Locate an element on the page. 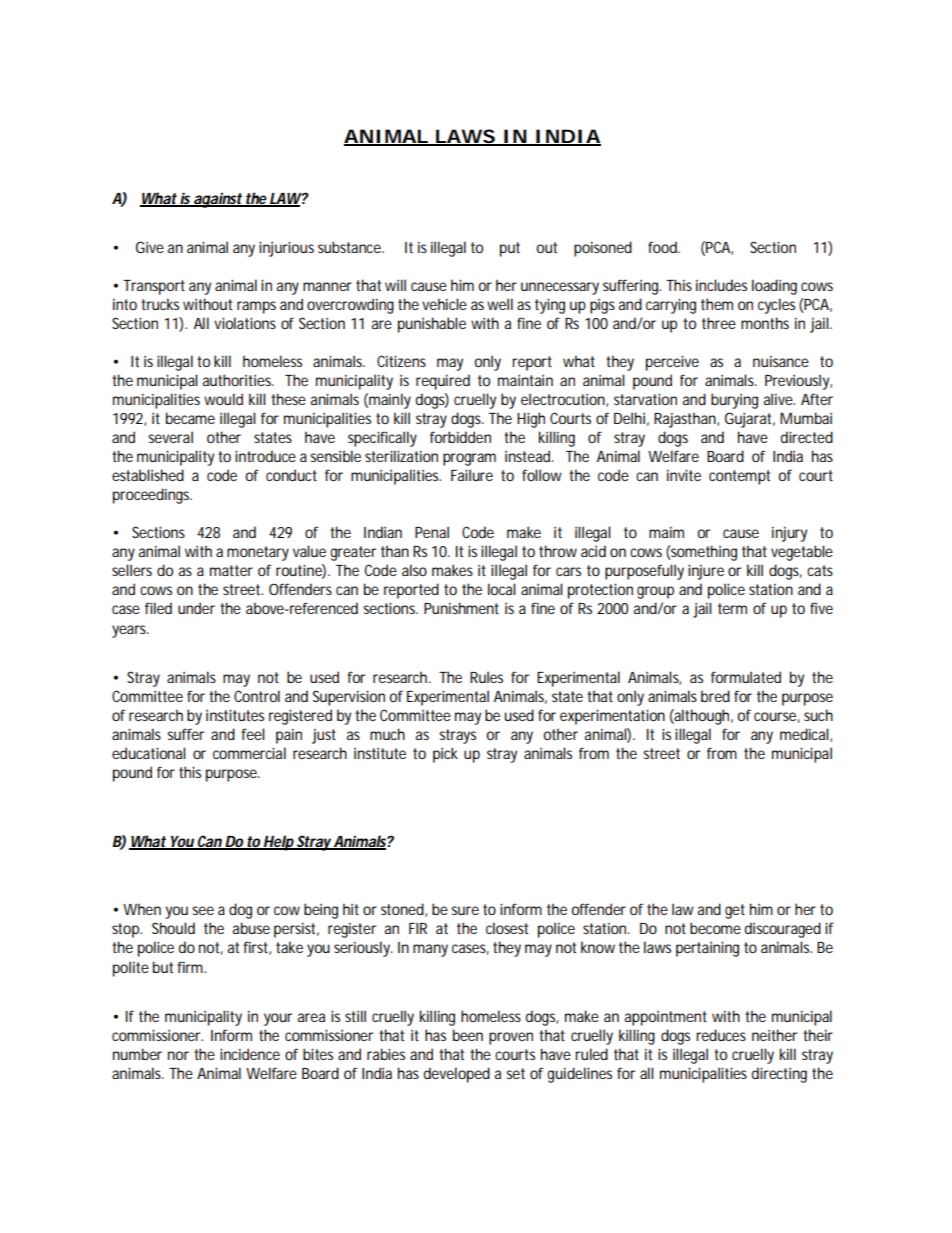  food is located at coordinates (662, 247).
